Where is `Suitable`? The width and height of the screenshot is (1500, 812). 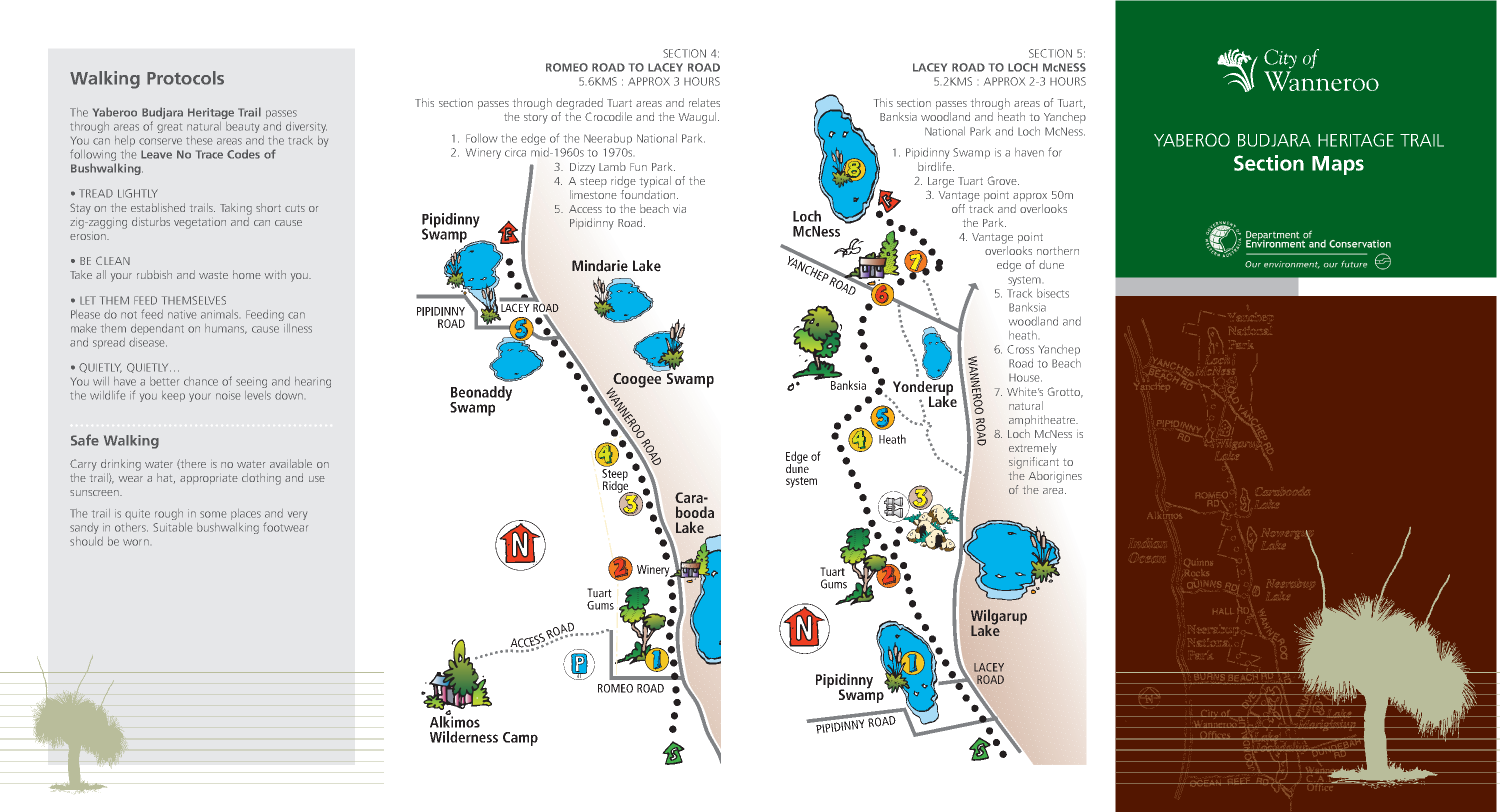 Suitable is located at coordinates (172, 527).
